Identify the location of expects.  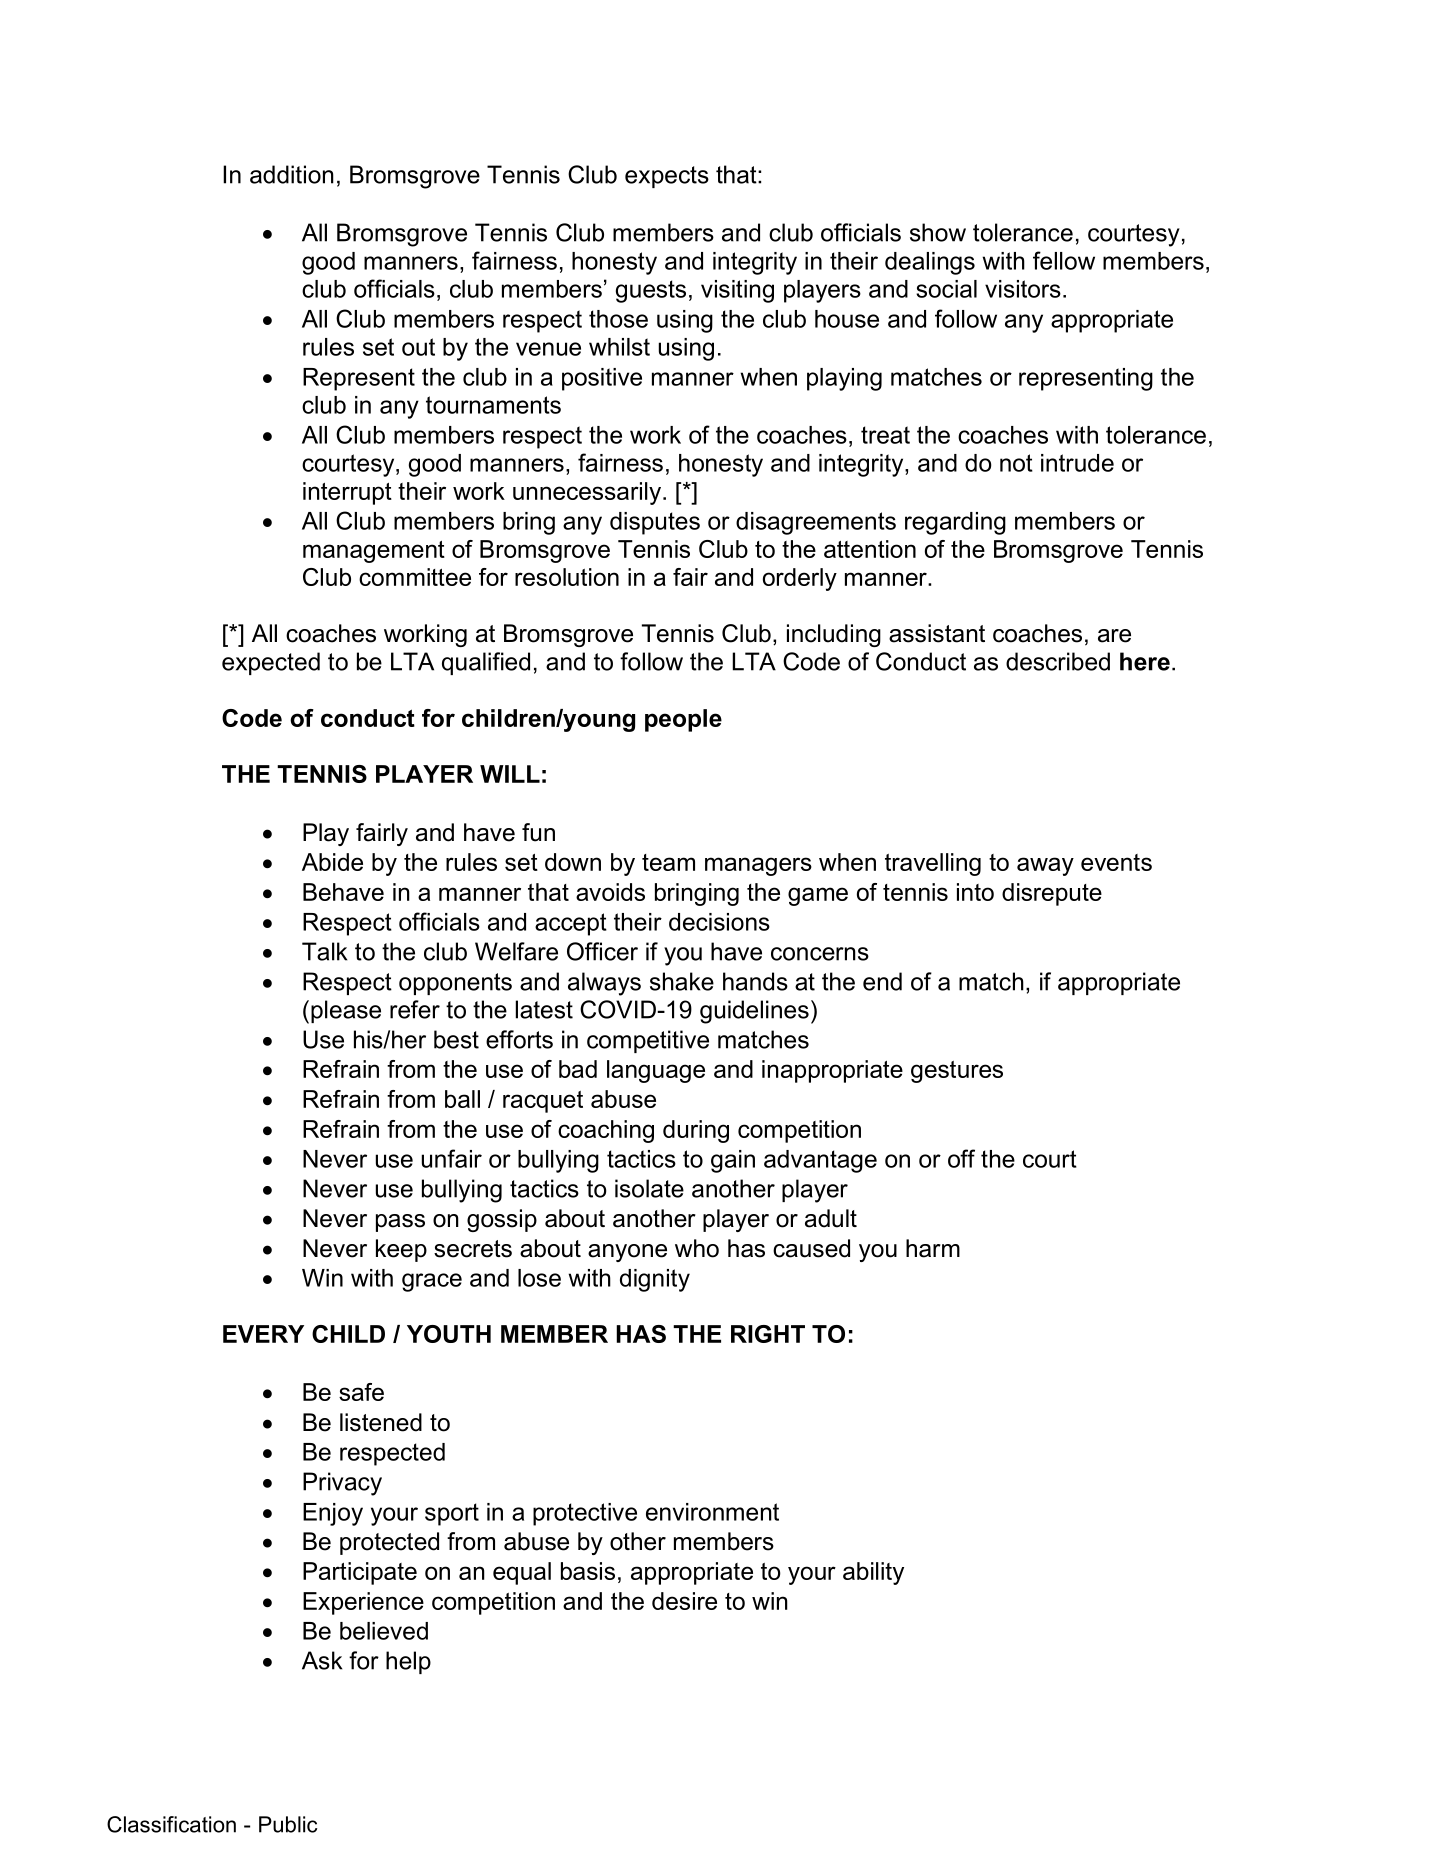
(667, 177).
